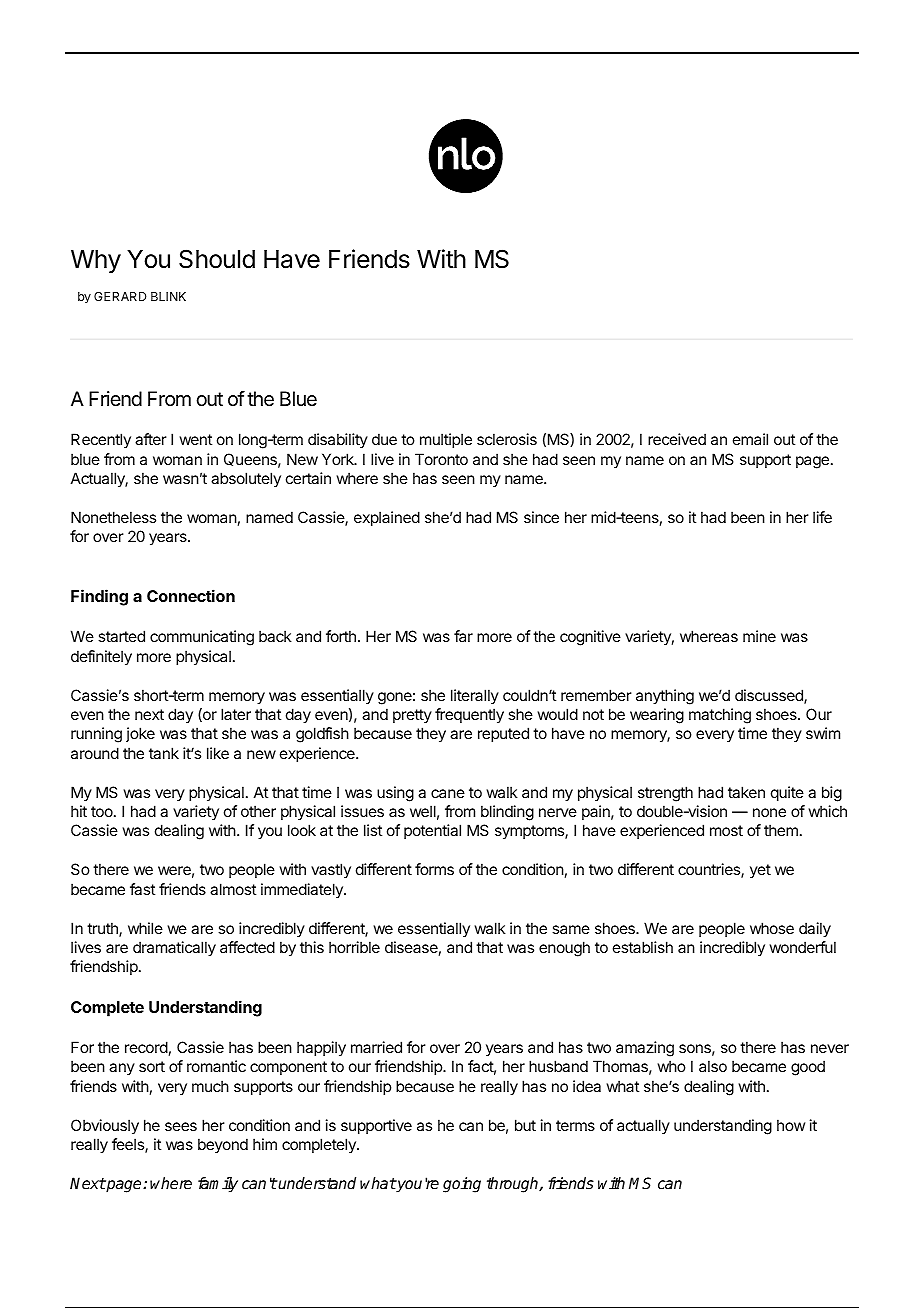  I want to click on BLINK, so click(168, 296).
